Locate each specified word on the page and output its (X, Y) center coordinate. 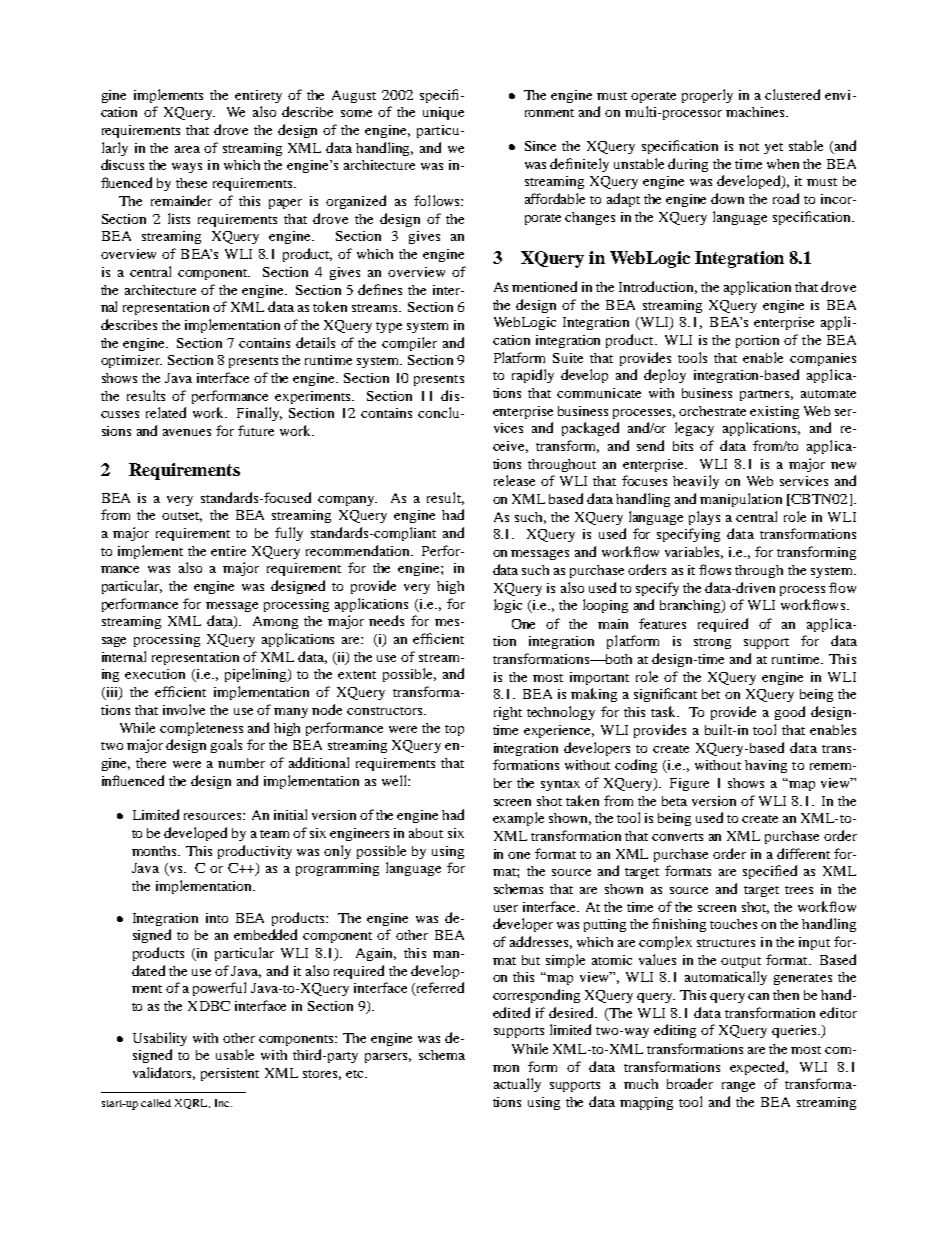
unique (443, 113)
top (454, 730)
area (187, 149)
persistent (230, 1074)
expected (759, 1068)
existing (774, 412)
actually (517, 1085)
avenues (187, 432)
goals (226, 746)
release (514, 480)
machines (755, 112)
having (766, 766)
